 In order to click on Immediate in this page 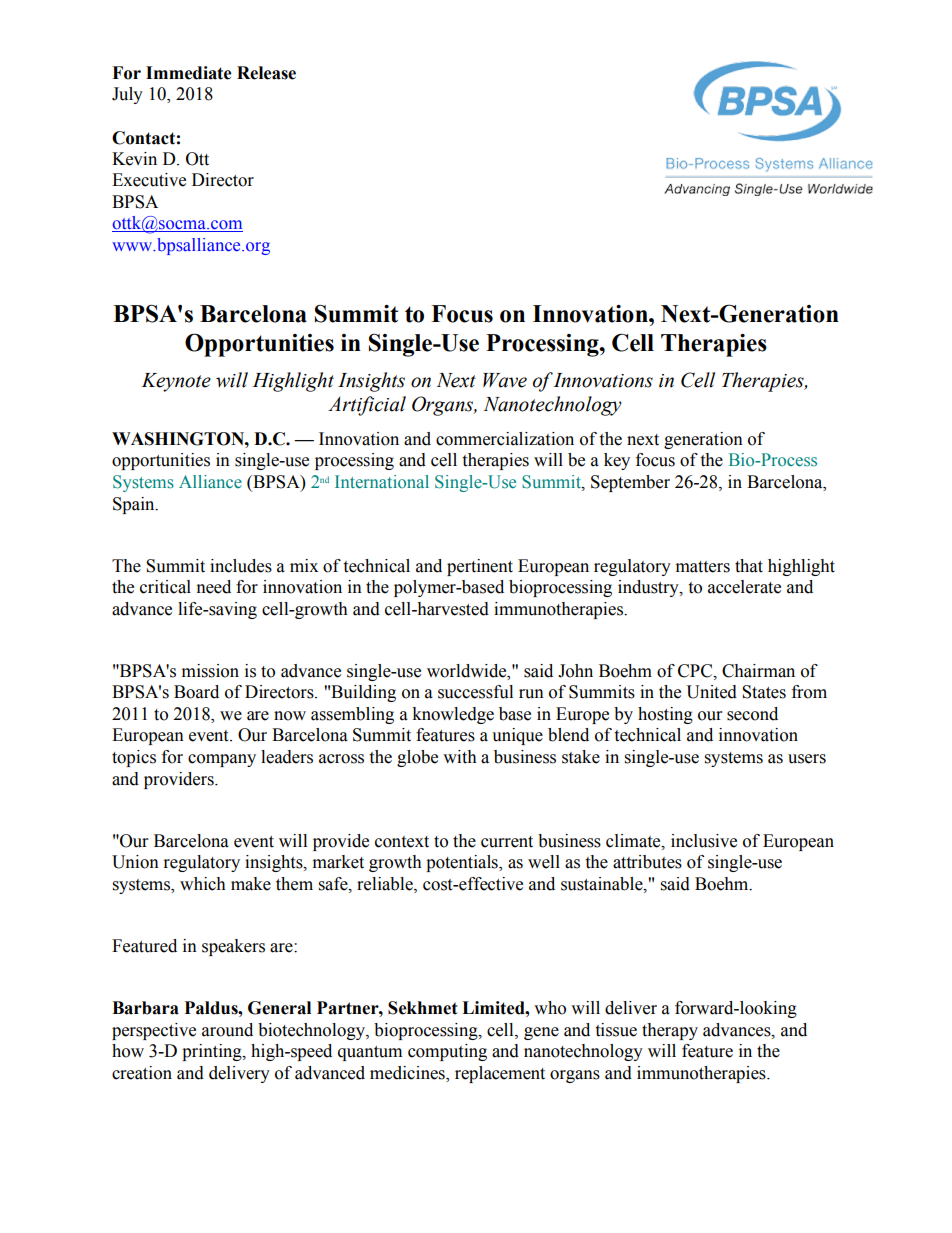, I will do `click(189, 73)`.
